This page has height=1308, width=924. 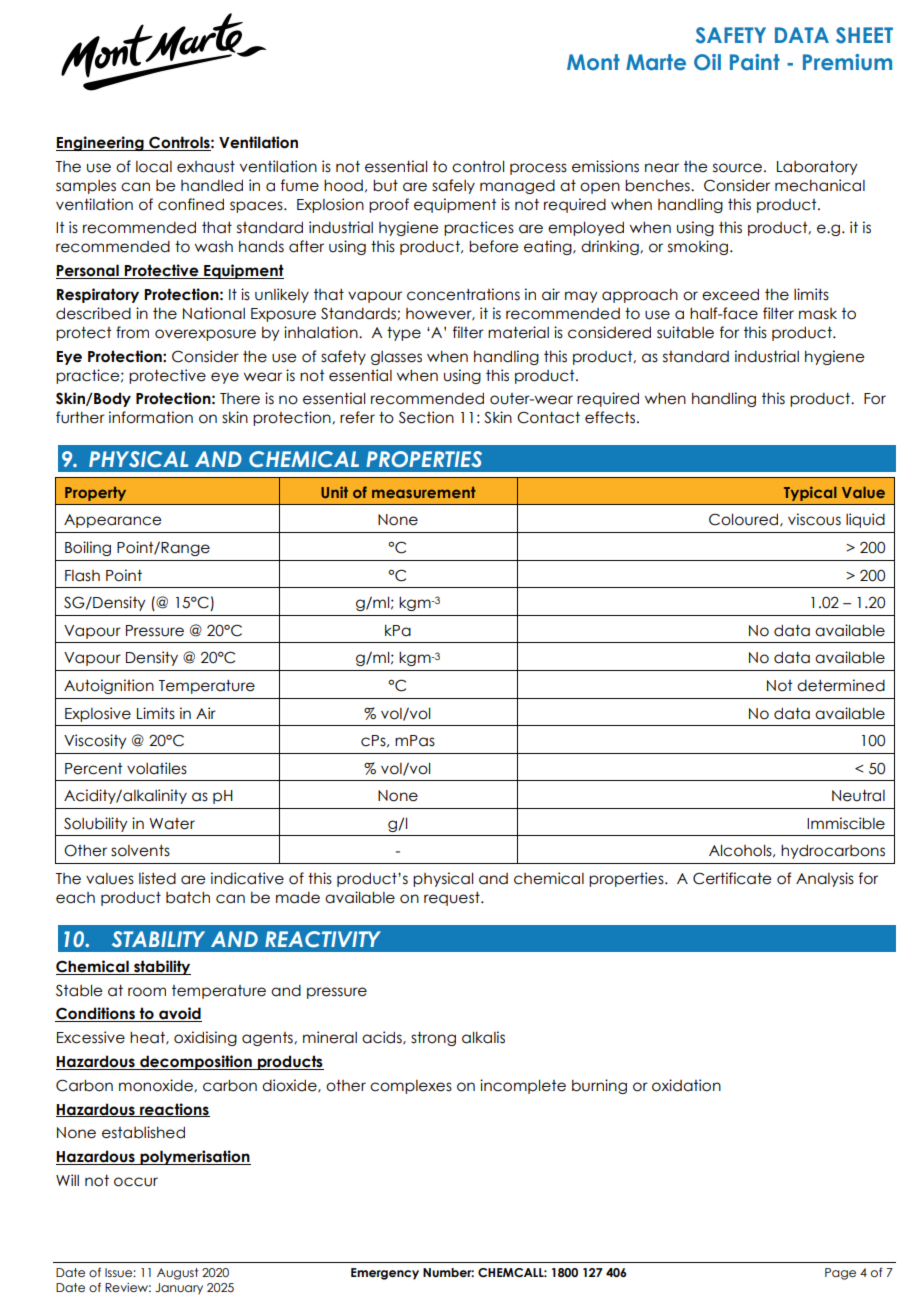 What do you see at coordinates (810, 493) in the page?
I see `Typical` at bounding box center [810, 493].
